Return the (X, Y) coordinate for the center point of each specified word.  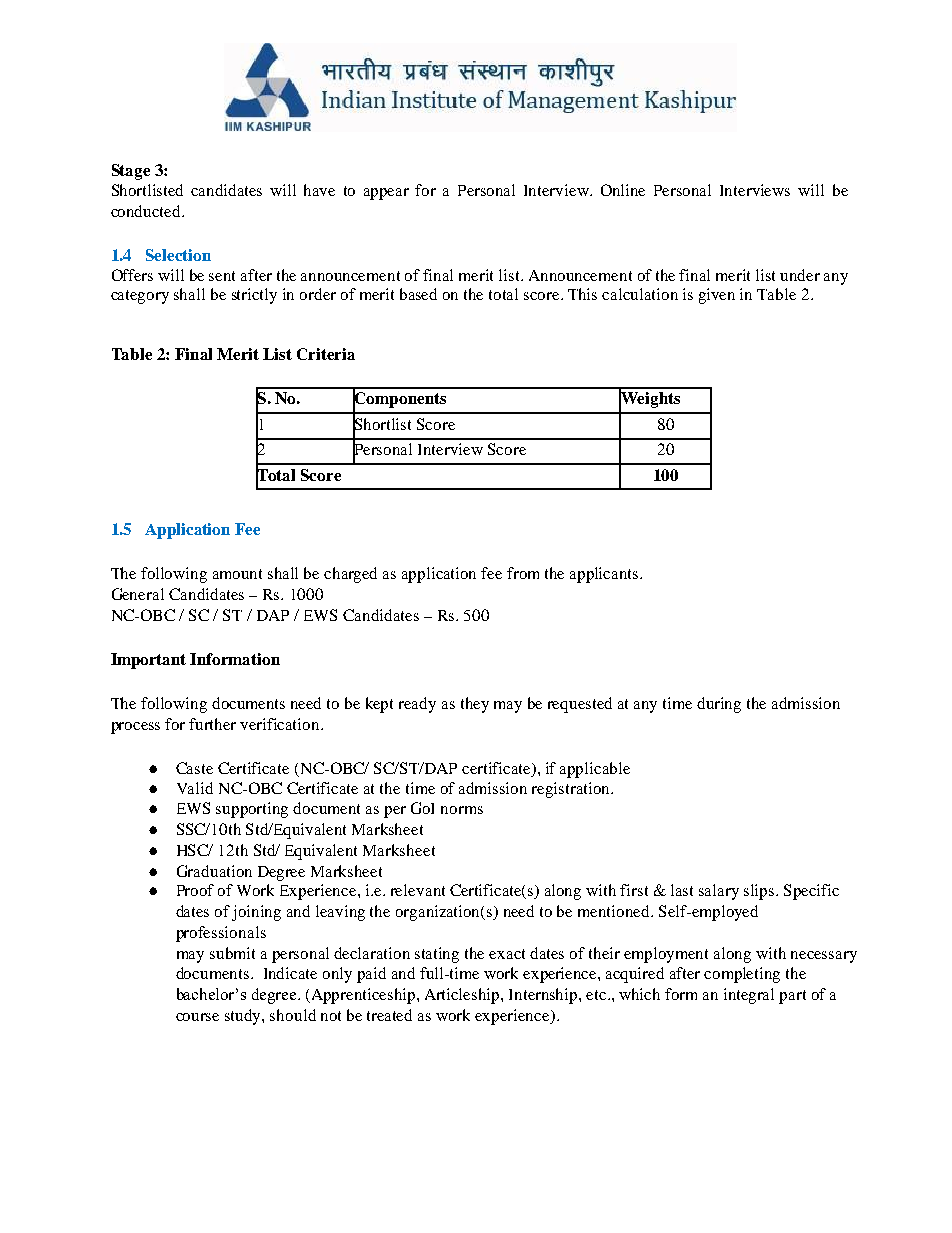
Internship (544, 996)
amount (237, 574)
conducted (147, 211)
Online (623, 190)
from (523, 573)
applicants (605, 575)
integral (749, 996)
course (197, 1017)
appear (386, 194)
